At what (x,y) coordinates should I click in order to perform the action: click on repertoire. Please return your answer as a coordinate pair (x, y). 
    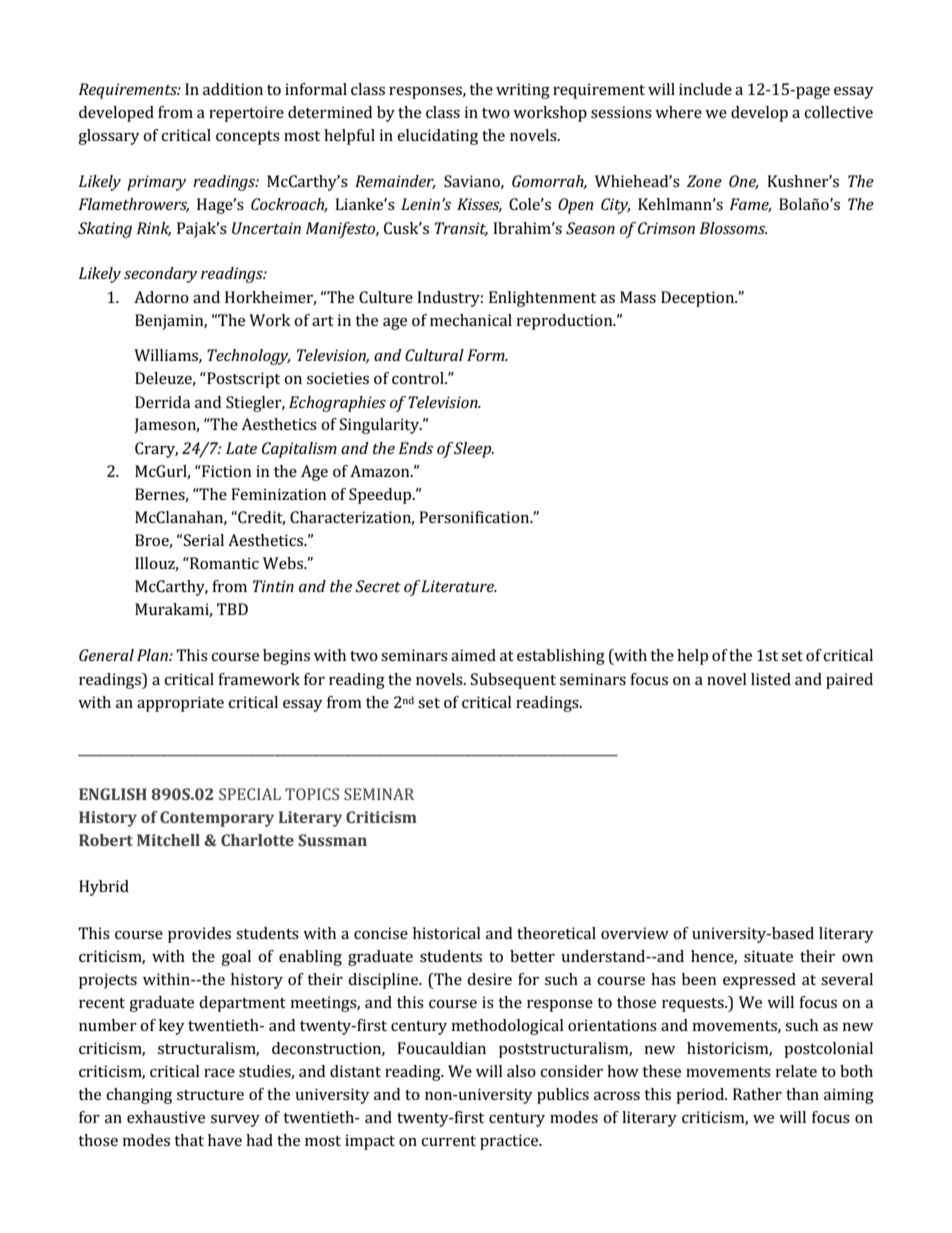
    Looking at the image, I should click on (246, 114).
